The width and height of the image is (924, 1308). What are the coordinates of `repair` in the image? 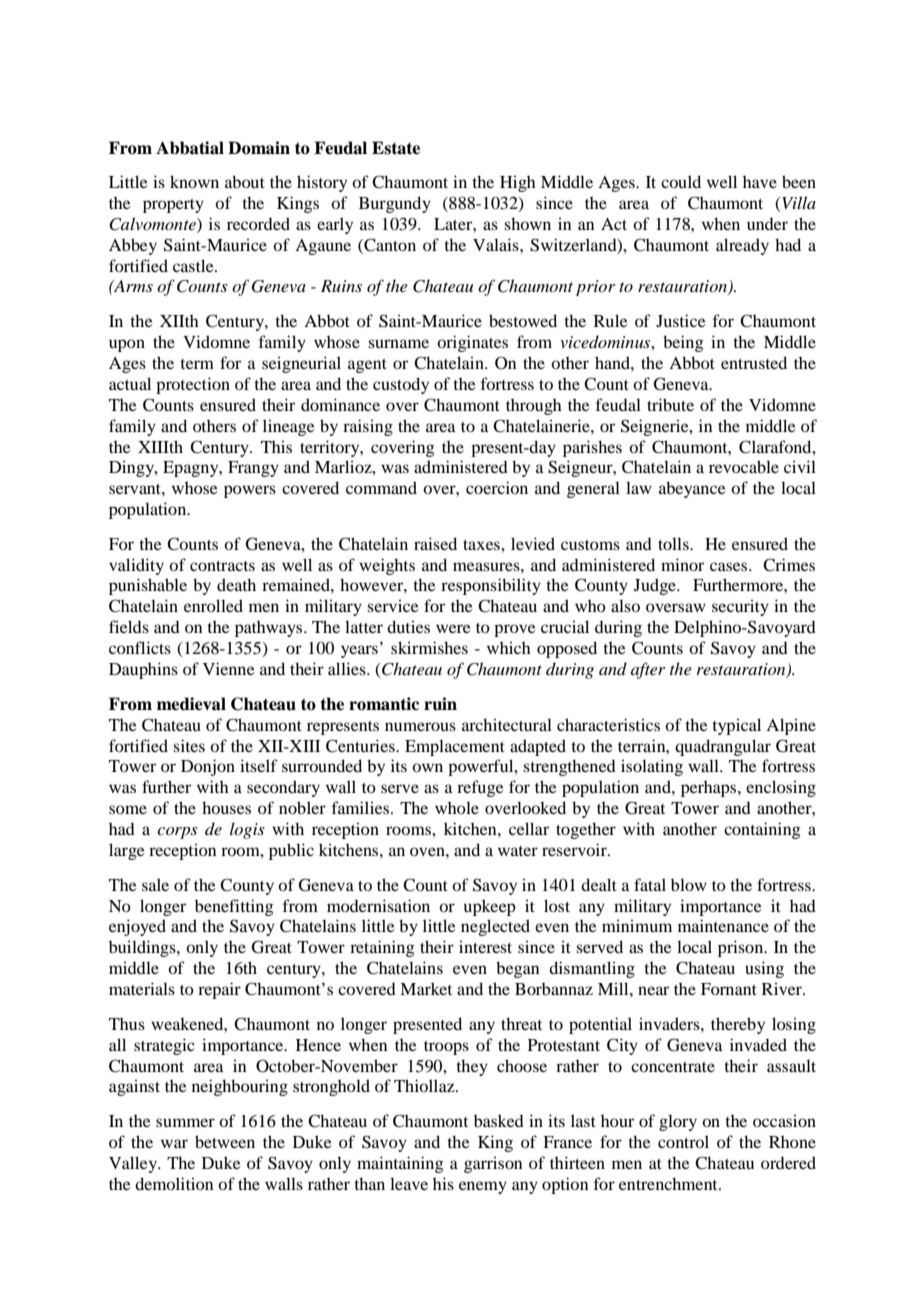 It's located at (219, 990).
